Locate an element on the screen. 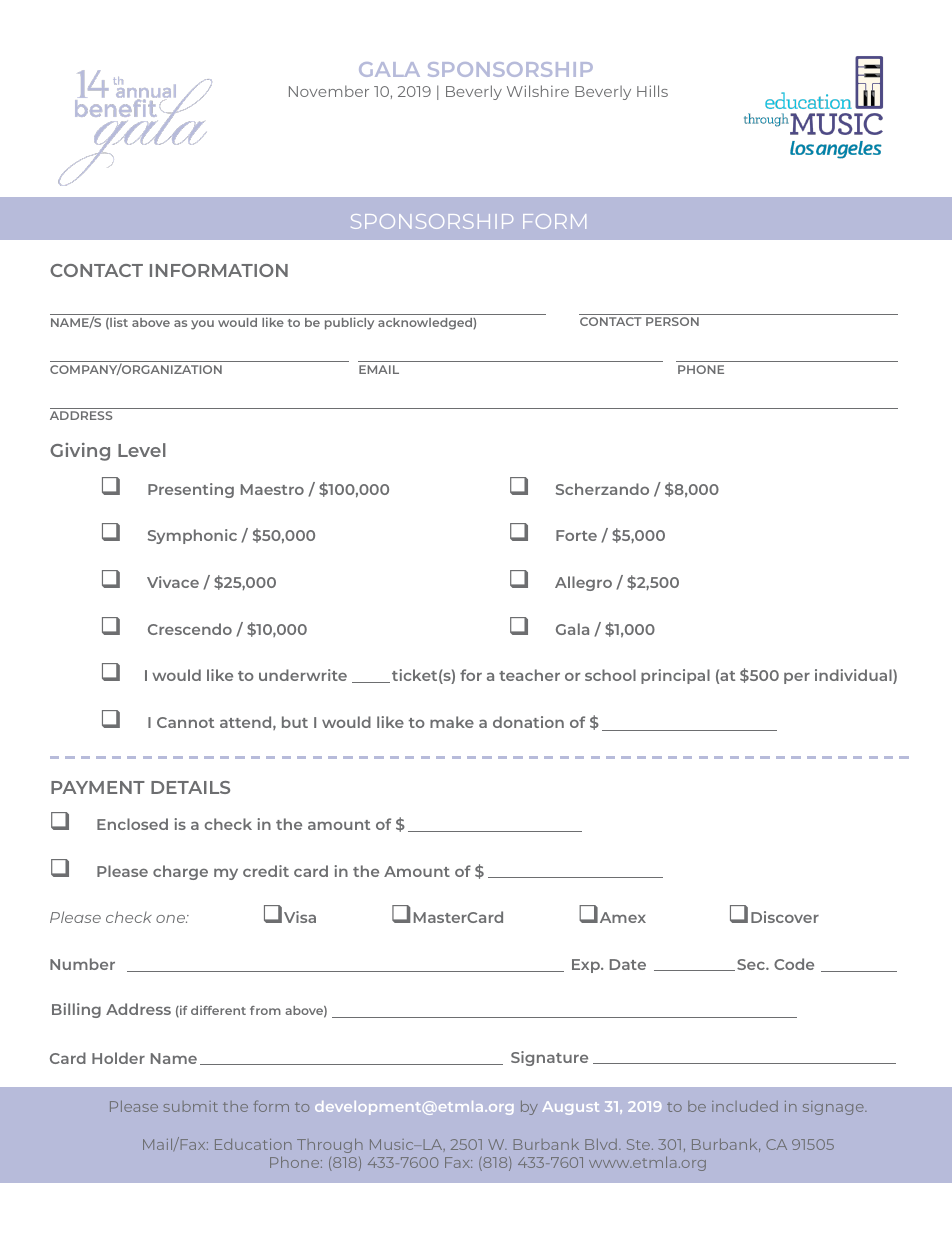 This screenshot has width=952, height=1233. August is located at coordinates (570, 1108).
